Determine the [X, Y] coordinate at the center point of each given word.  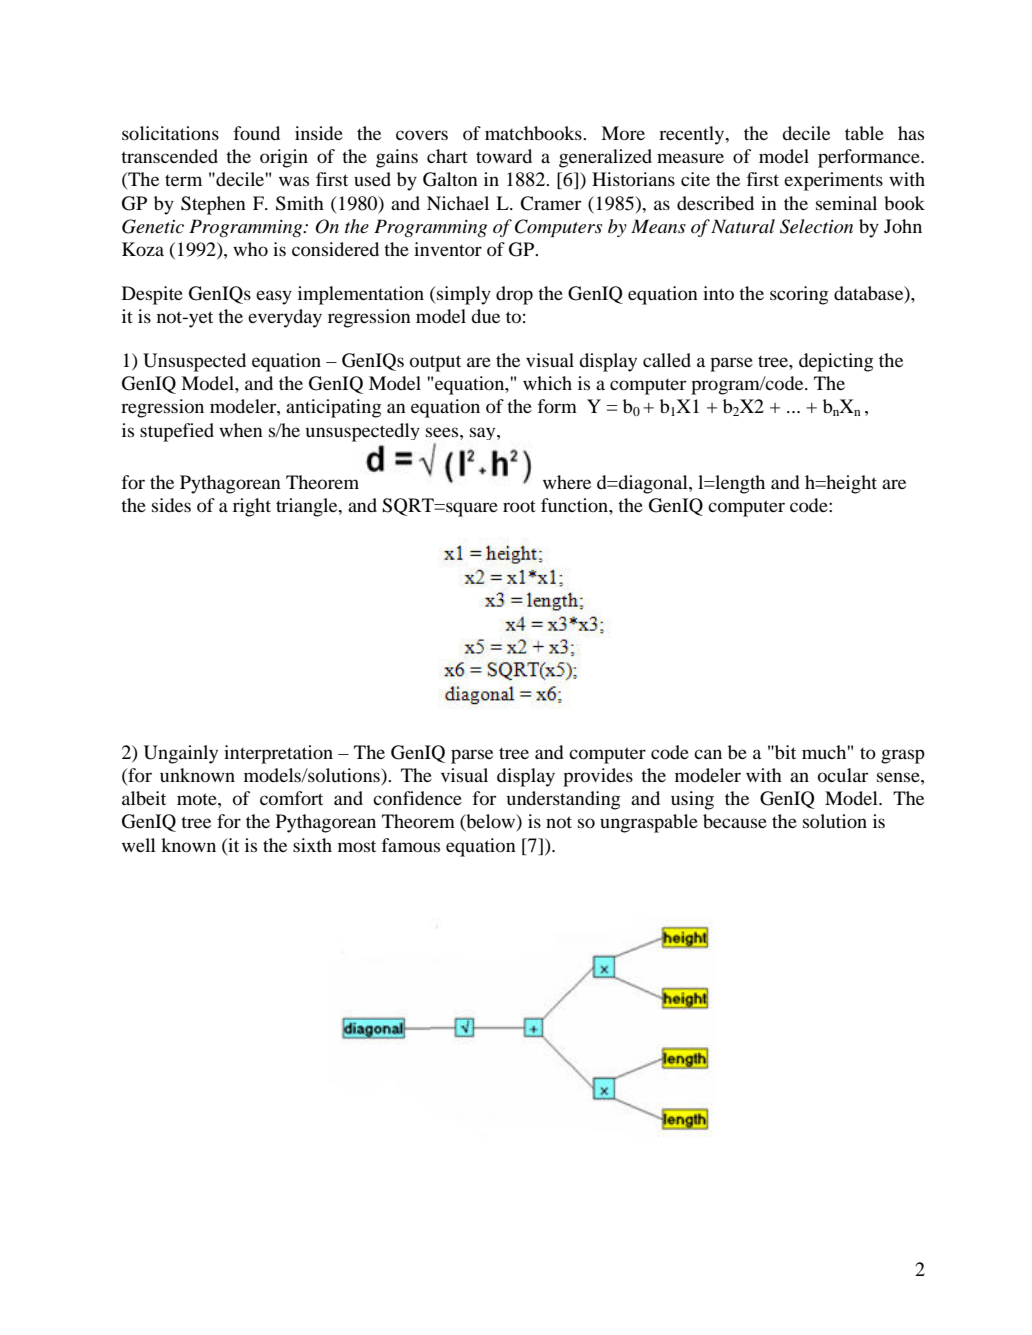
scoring [799, 295]
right [252, 507]
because [735, 821]
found [257, 133]
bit [784, 752]
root [519, 506]
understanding [563, 800]
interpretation [278, 754]
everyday [285, 318]
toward [504, 156]
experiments [833, 181]
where [567, 482]
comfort [291, 798]
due [485, 316]
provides [598, 777]
